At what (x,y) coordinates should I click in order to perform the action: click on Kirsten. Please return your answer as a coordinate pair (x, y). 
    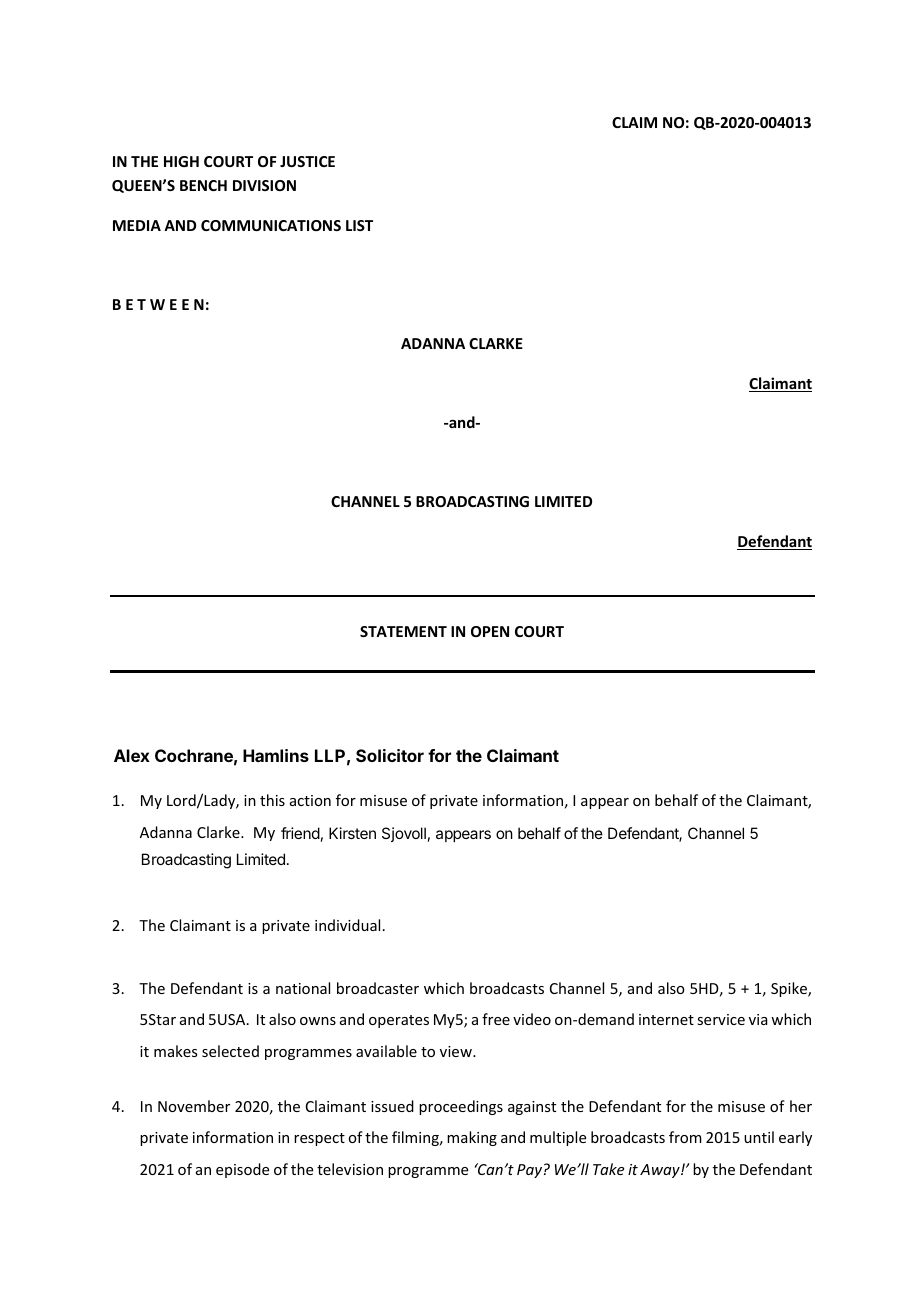
    Looking at the image, I should click on (352, 833).
